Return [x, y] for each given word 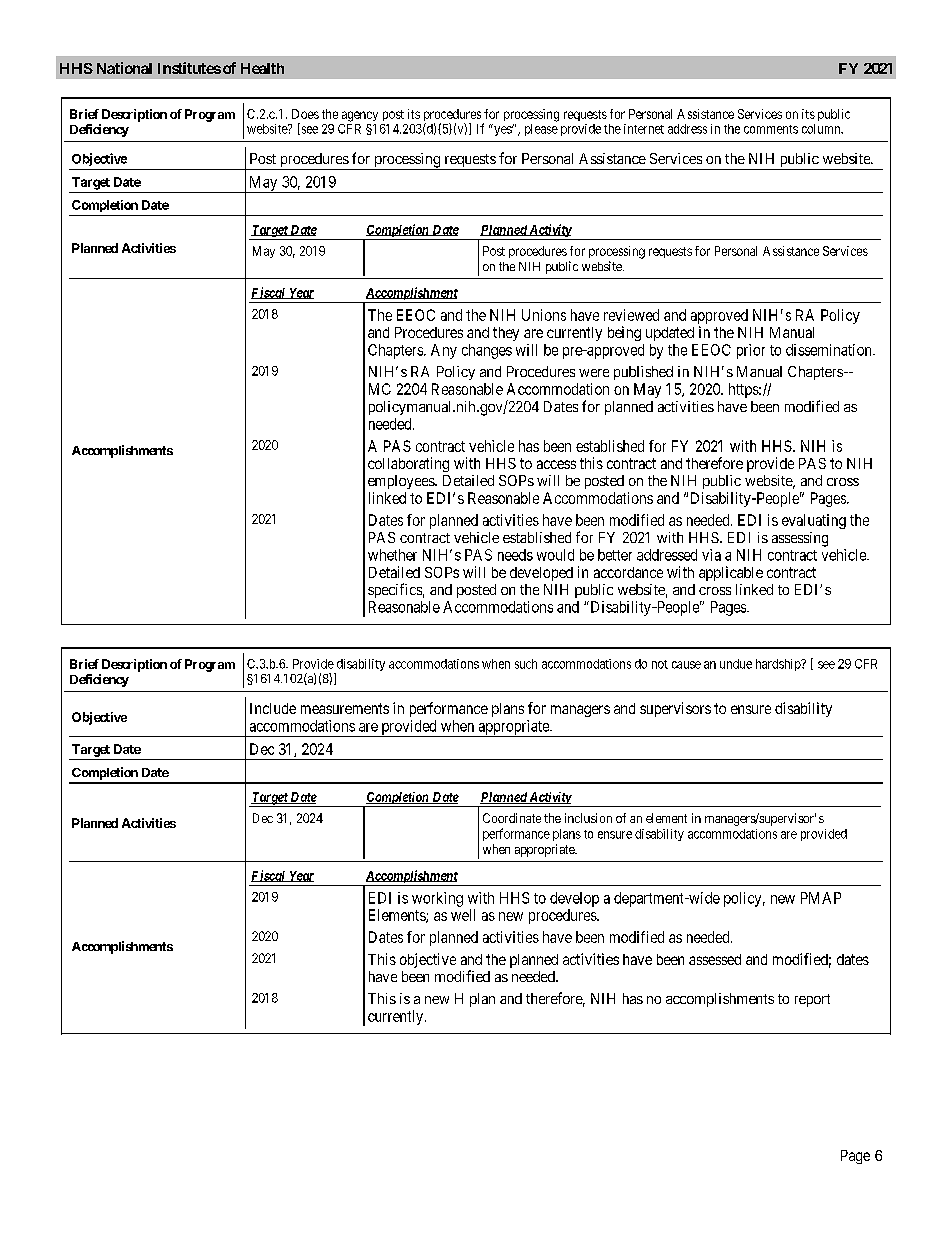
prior [751, 351]
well [463, 915]
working [437, 899]
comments [771, 129]
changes [487, 351]
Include [273, 708]
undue [736, 664]
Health [262, 68]
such [526, 664]
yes [503, 131]
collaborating [408, 464]
